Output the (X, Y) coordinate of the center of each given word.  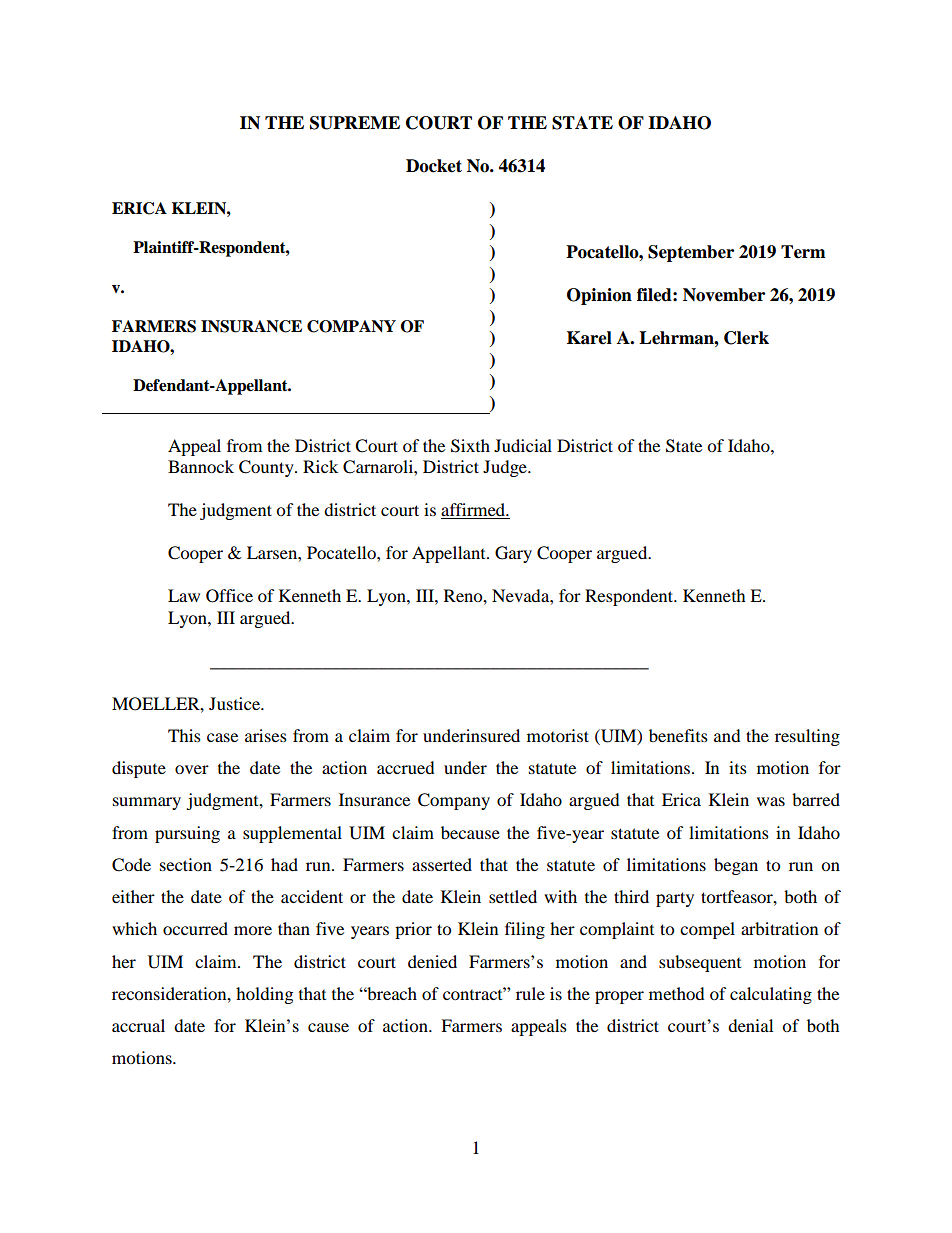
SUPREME (355, 123)
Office (229, 596)
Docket (434, 166)
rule (530, 993)
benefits (678, 735)
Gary (513, 554)
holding (264, 995)
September (691, 253)
